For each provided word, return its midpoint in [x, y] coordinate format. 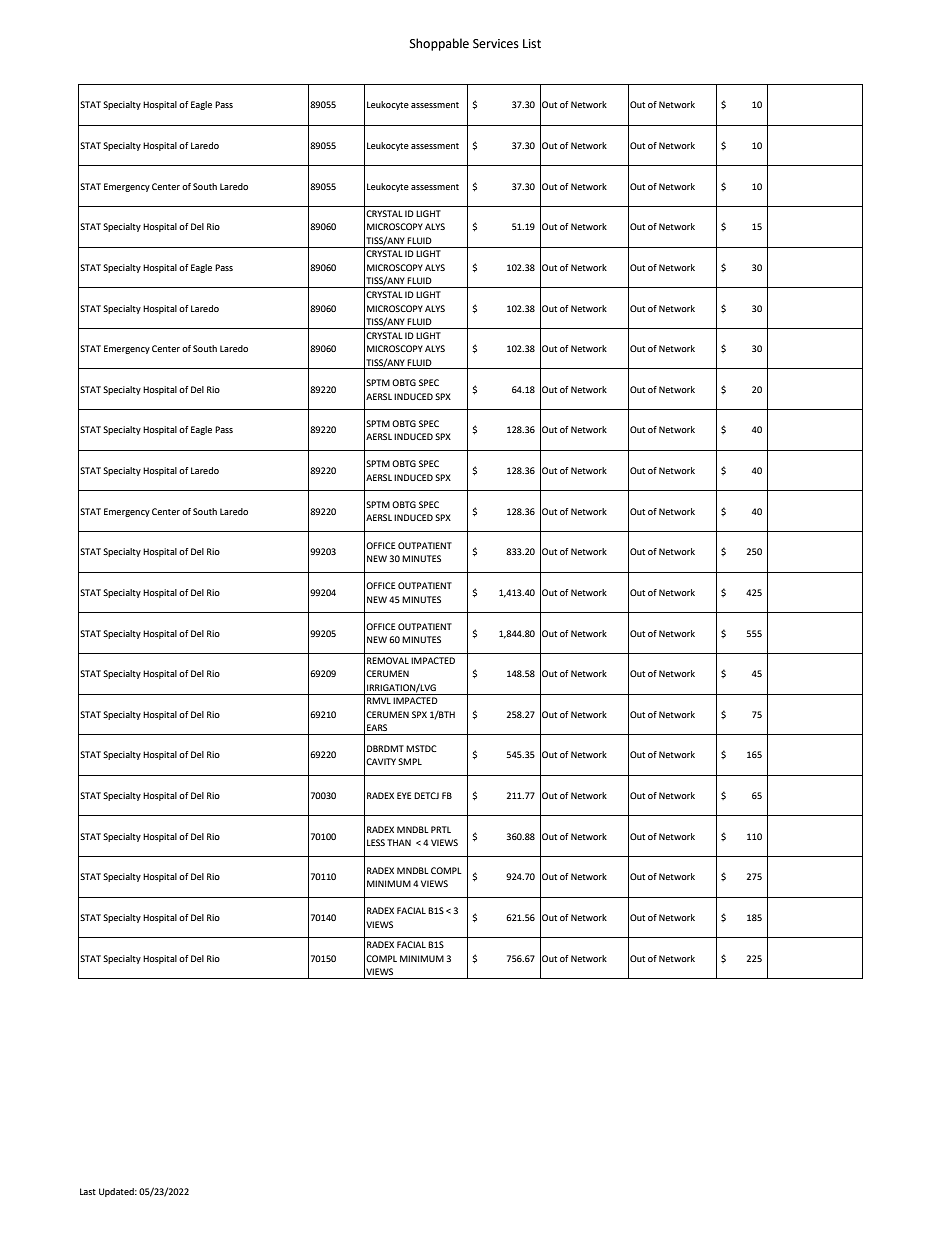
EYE [404, 795]
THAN [399, 842]
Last [88, 1191]
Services [496, 44]
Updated [117, 1192]
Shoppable [439, 44]
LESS [376, 842]
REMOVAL [388, 660]
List [532, 44]
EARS [377, 727]
